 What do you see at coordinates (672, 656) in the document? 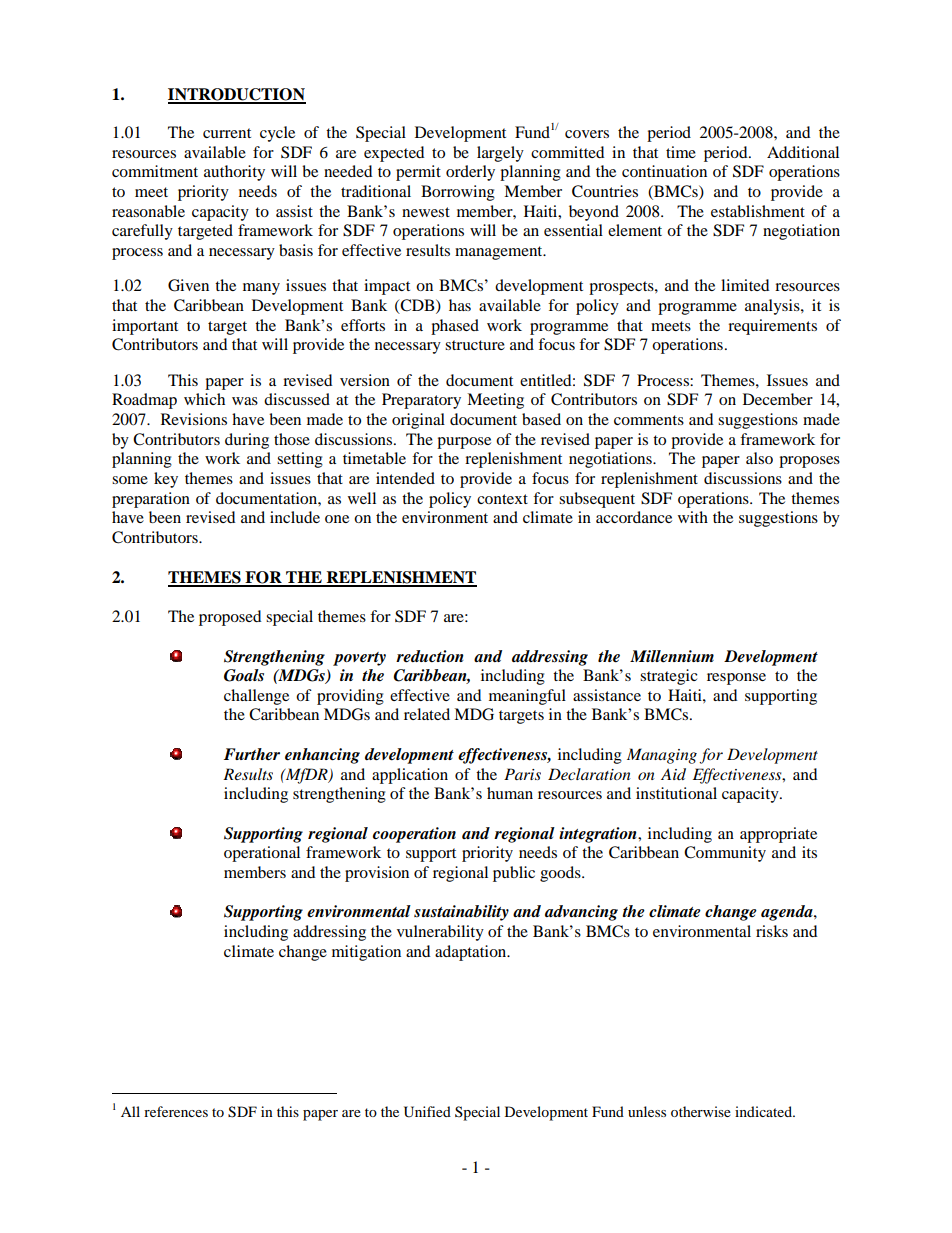
I see `Millennium` at bounding box center [672, 656].
